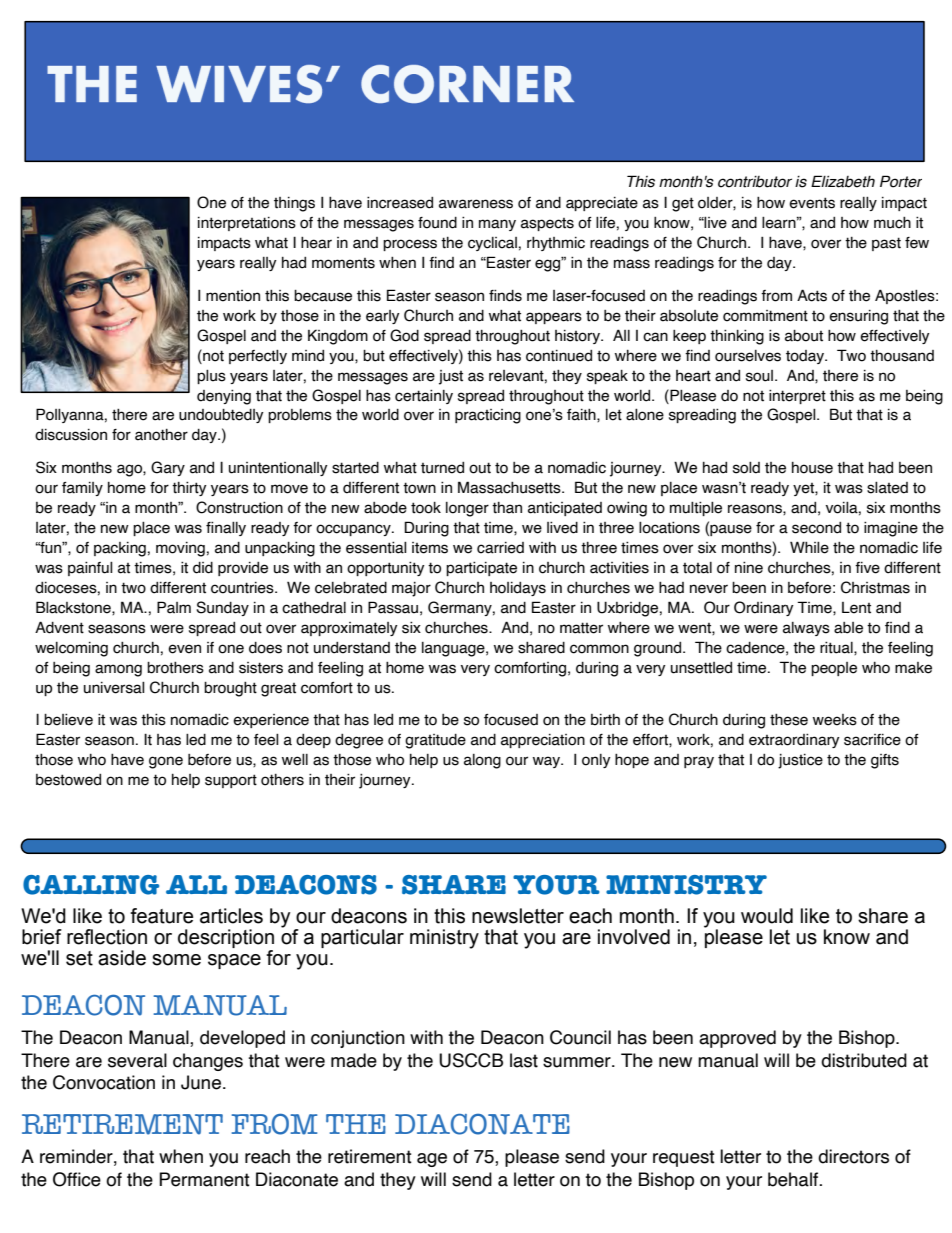  Describe the element at coordinates (843, 181) in the screenshot. I see `Elizabeth` at that location.
